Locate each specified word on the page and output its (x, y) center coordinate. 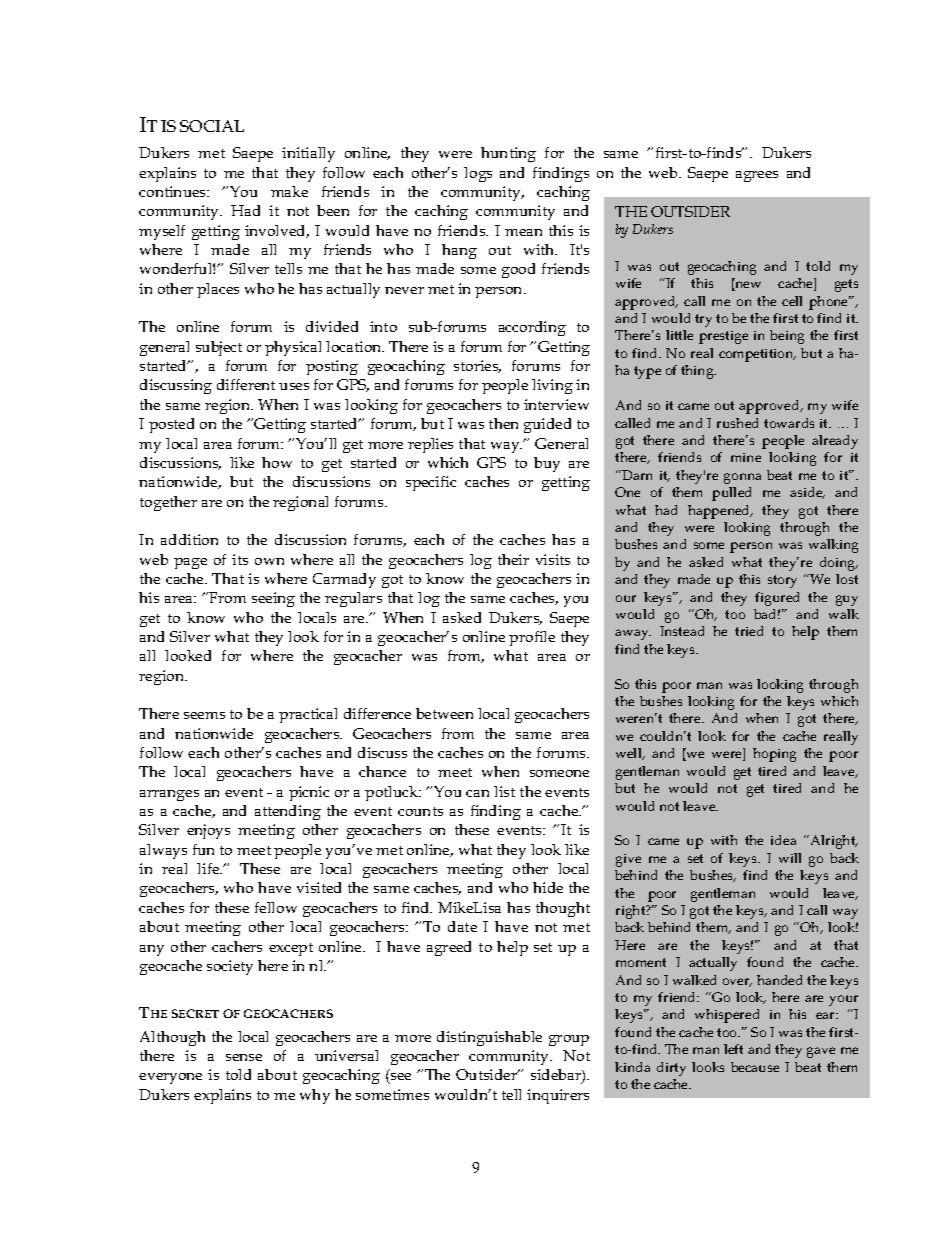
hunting (508, 154)
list (504, 791)
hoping (774, 755)
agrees (757, 176)
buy (547, 464)
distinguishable (489, 1038)
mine (746, 457)
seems (204, 715)
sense (244, 1057)
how (277, 462)
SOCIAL (212, 126)
